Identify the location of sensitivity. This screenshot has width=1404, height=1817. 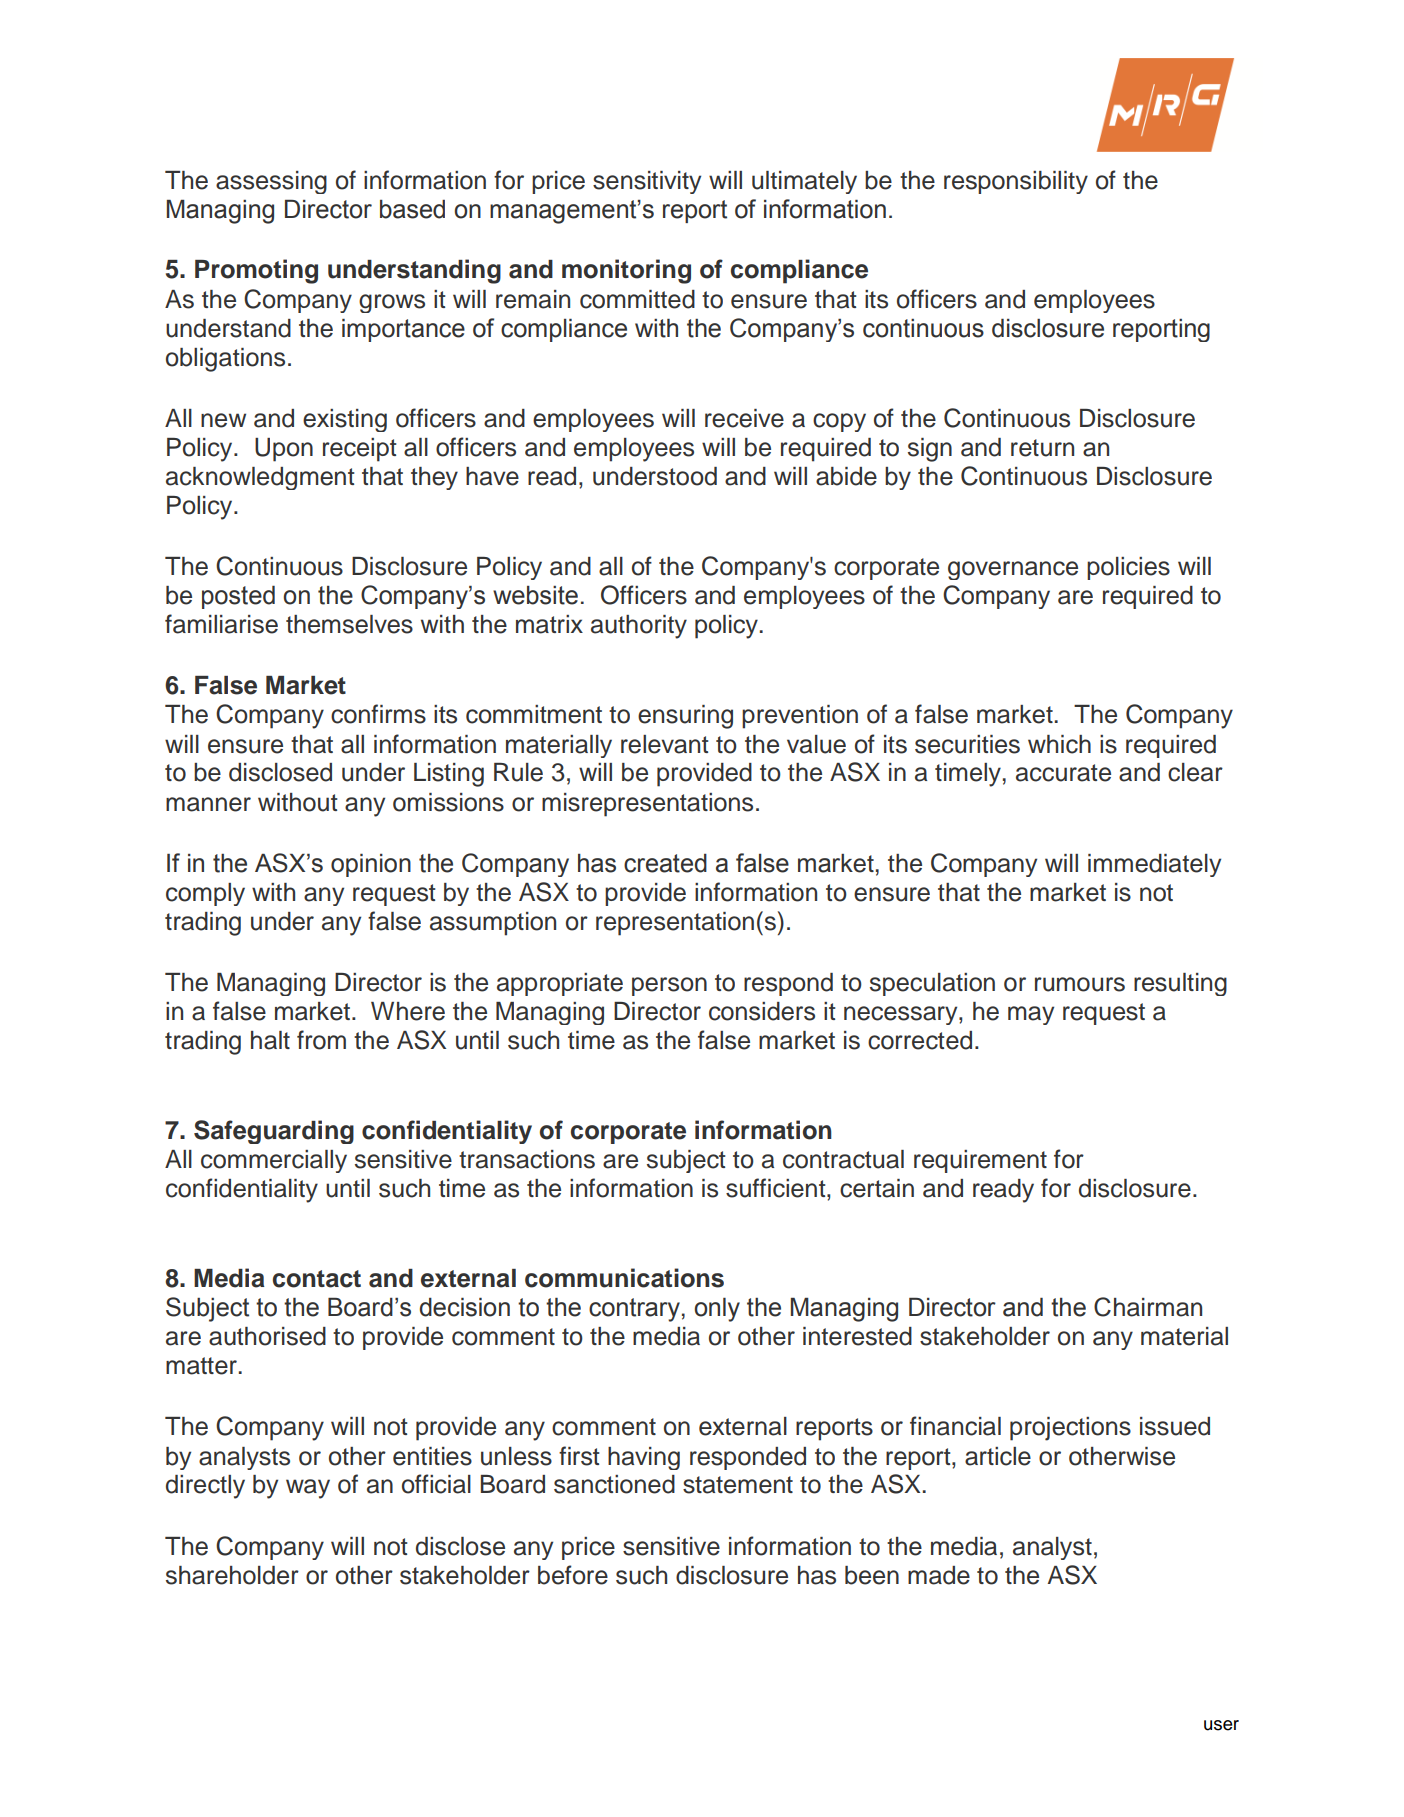
(647, 182).
